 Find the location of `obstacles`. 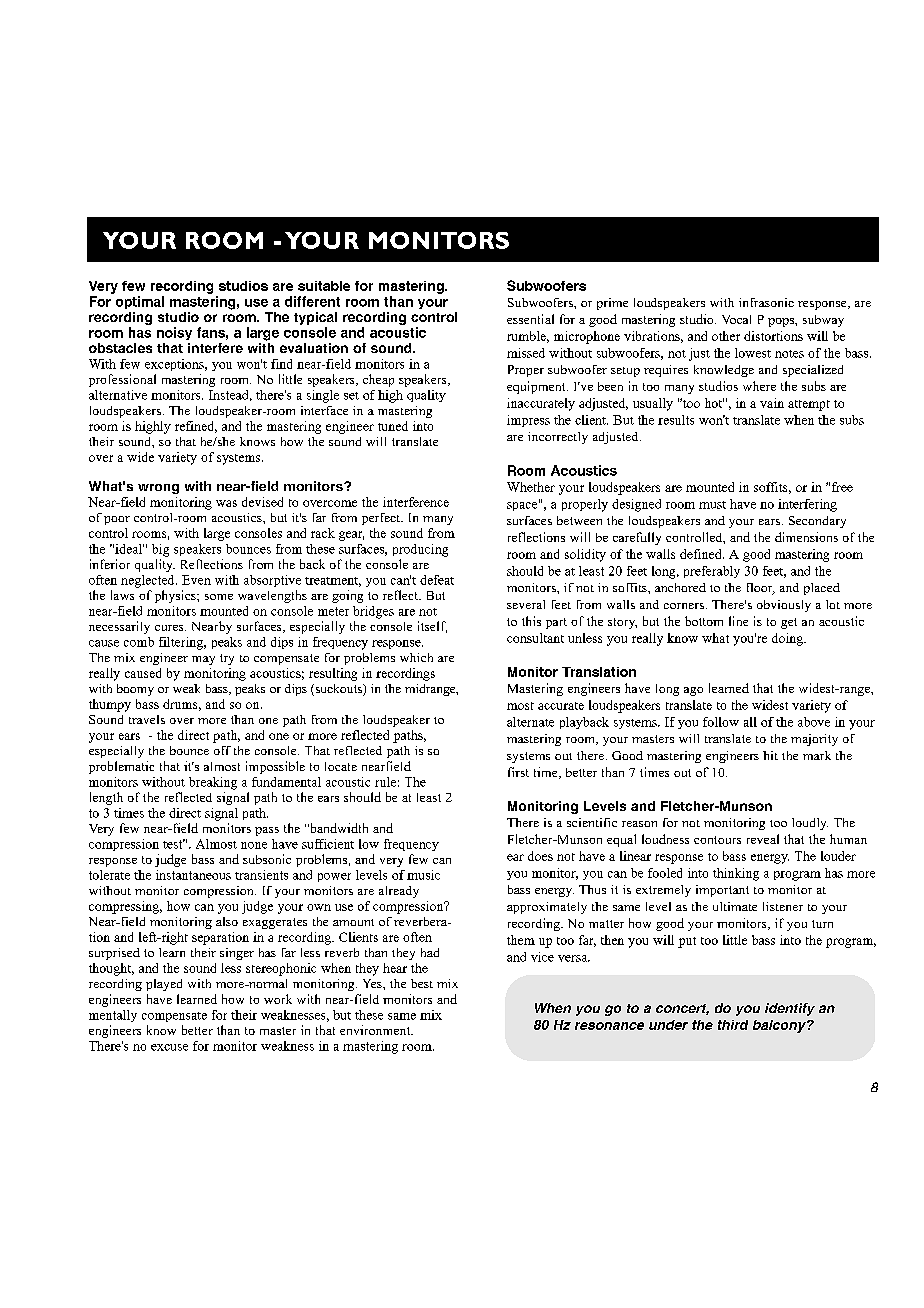

obstacles is located at coordinates (120, 348).
